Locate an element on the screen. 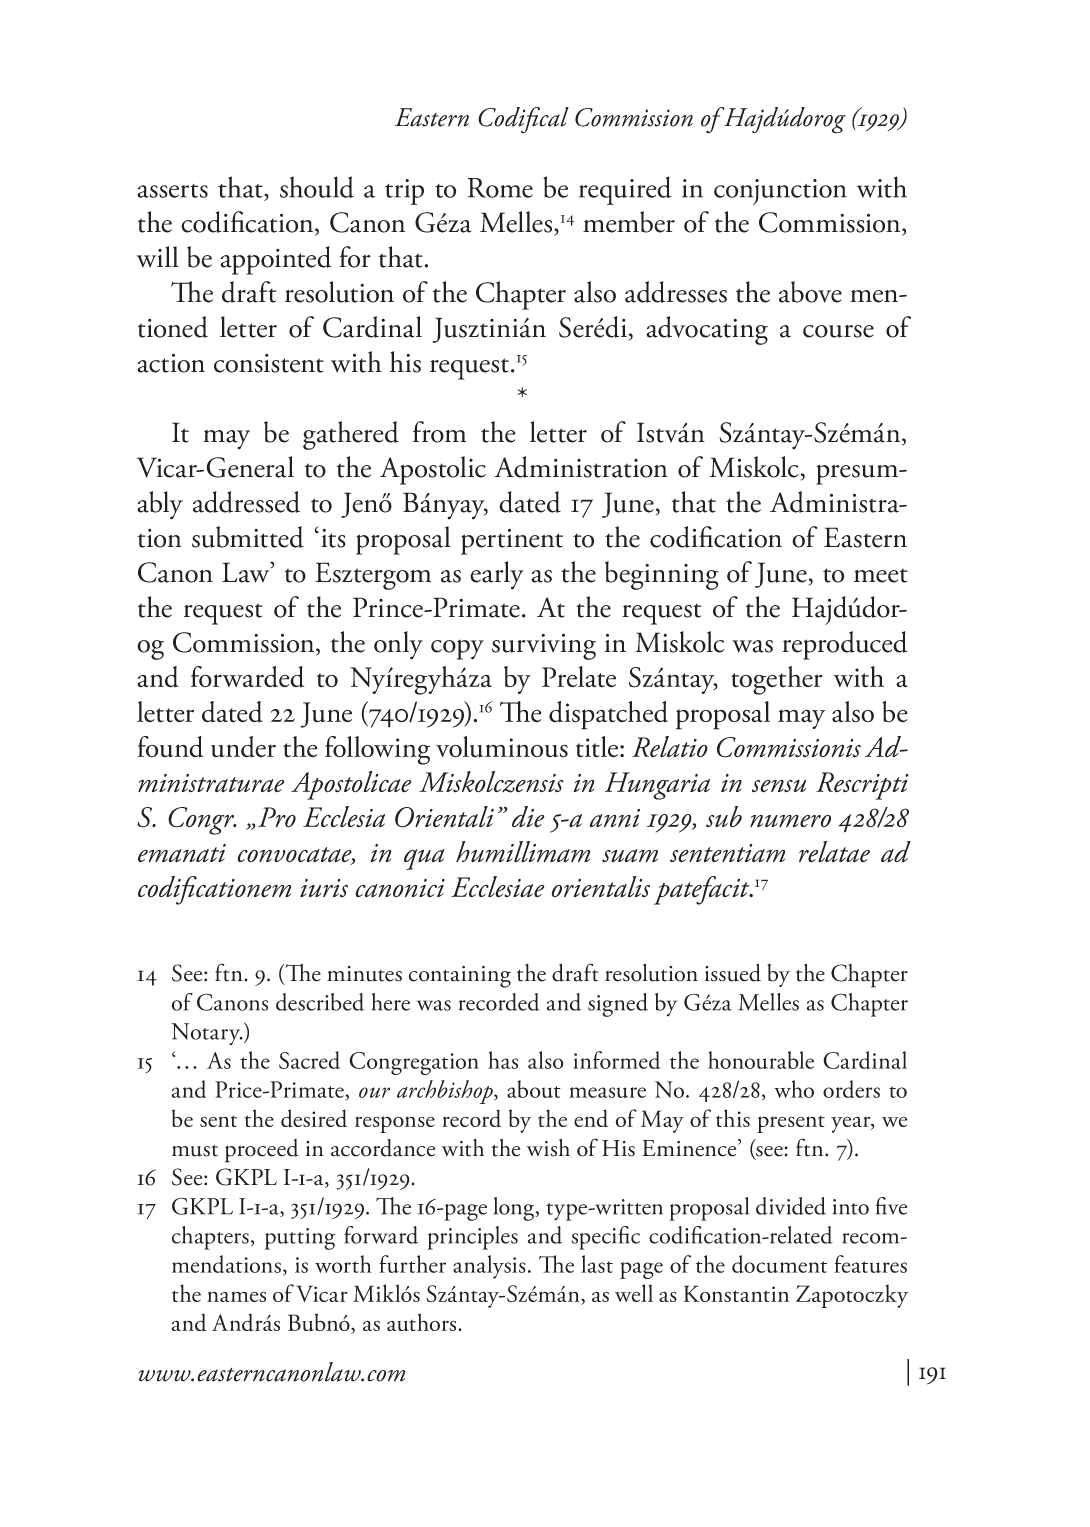 This screenshot has height=1527, width=1090. described is located at coordinates (320, 1002).
